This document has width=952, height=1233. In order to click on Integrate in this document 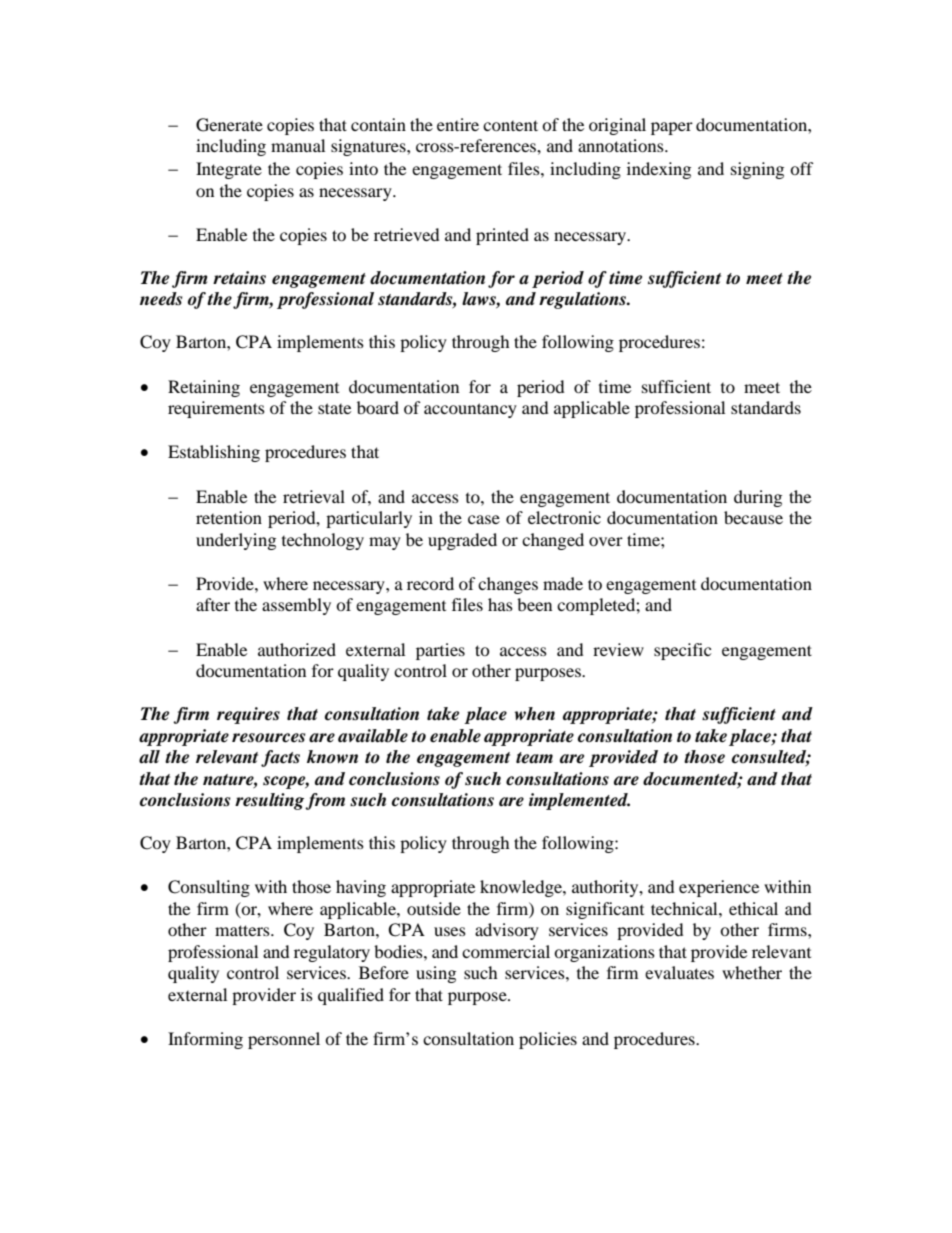, I will do `click(229, 170)`.
